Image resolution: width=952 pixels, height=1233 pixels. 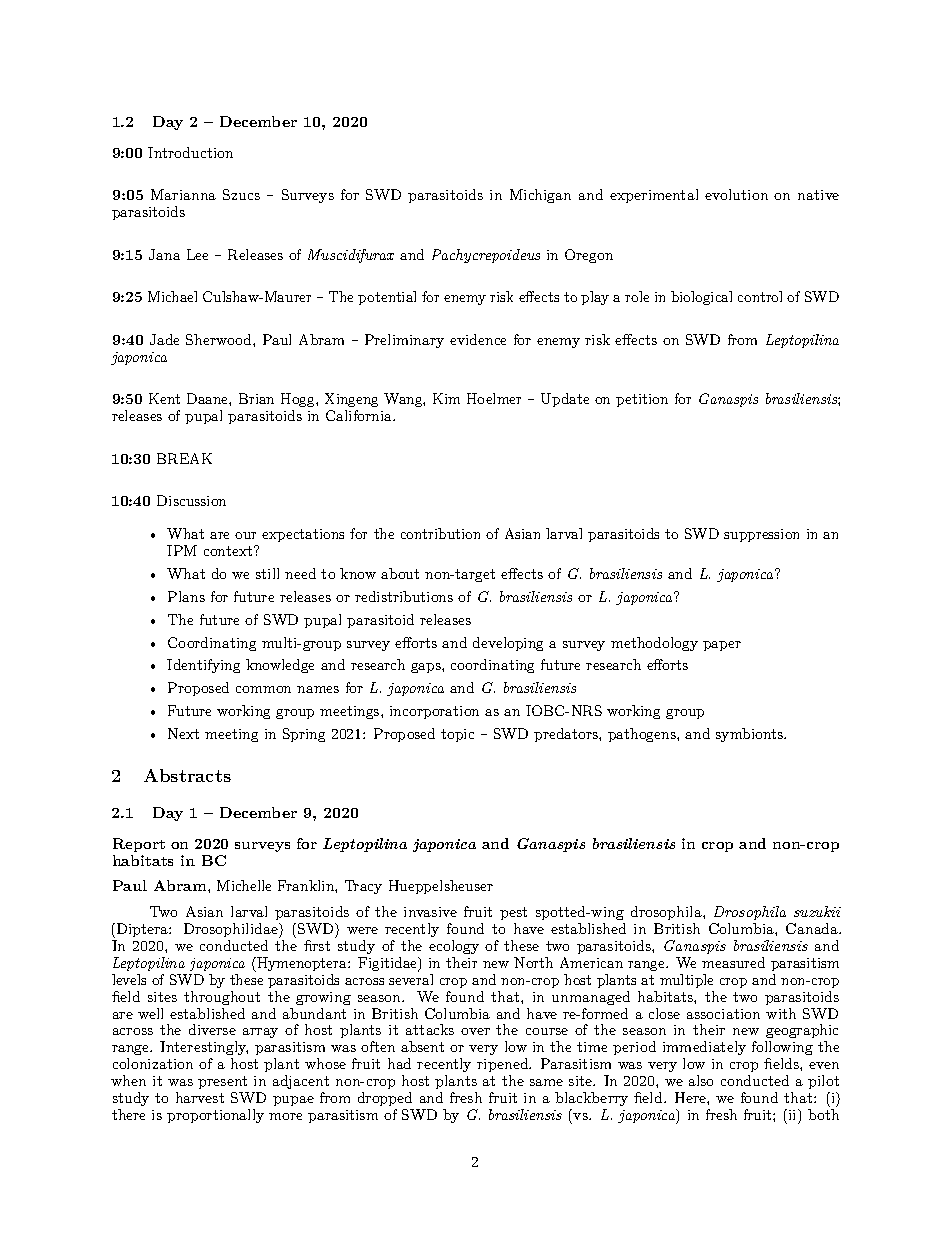 I want to click on paper, so click(x=722, y=646).
